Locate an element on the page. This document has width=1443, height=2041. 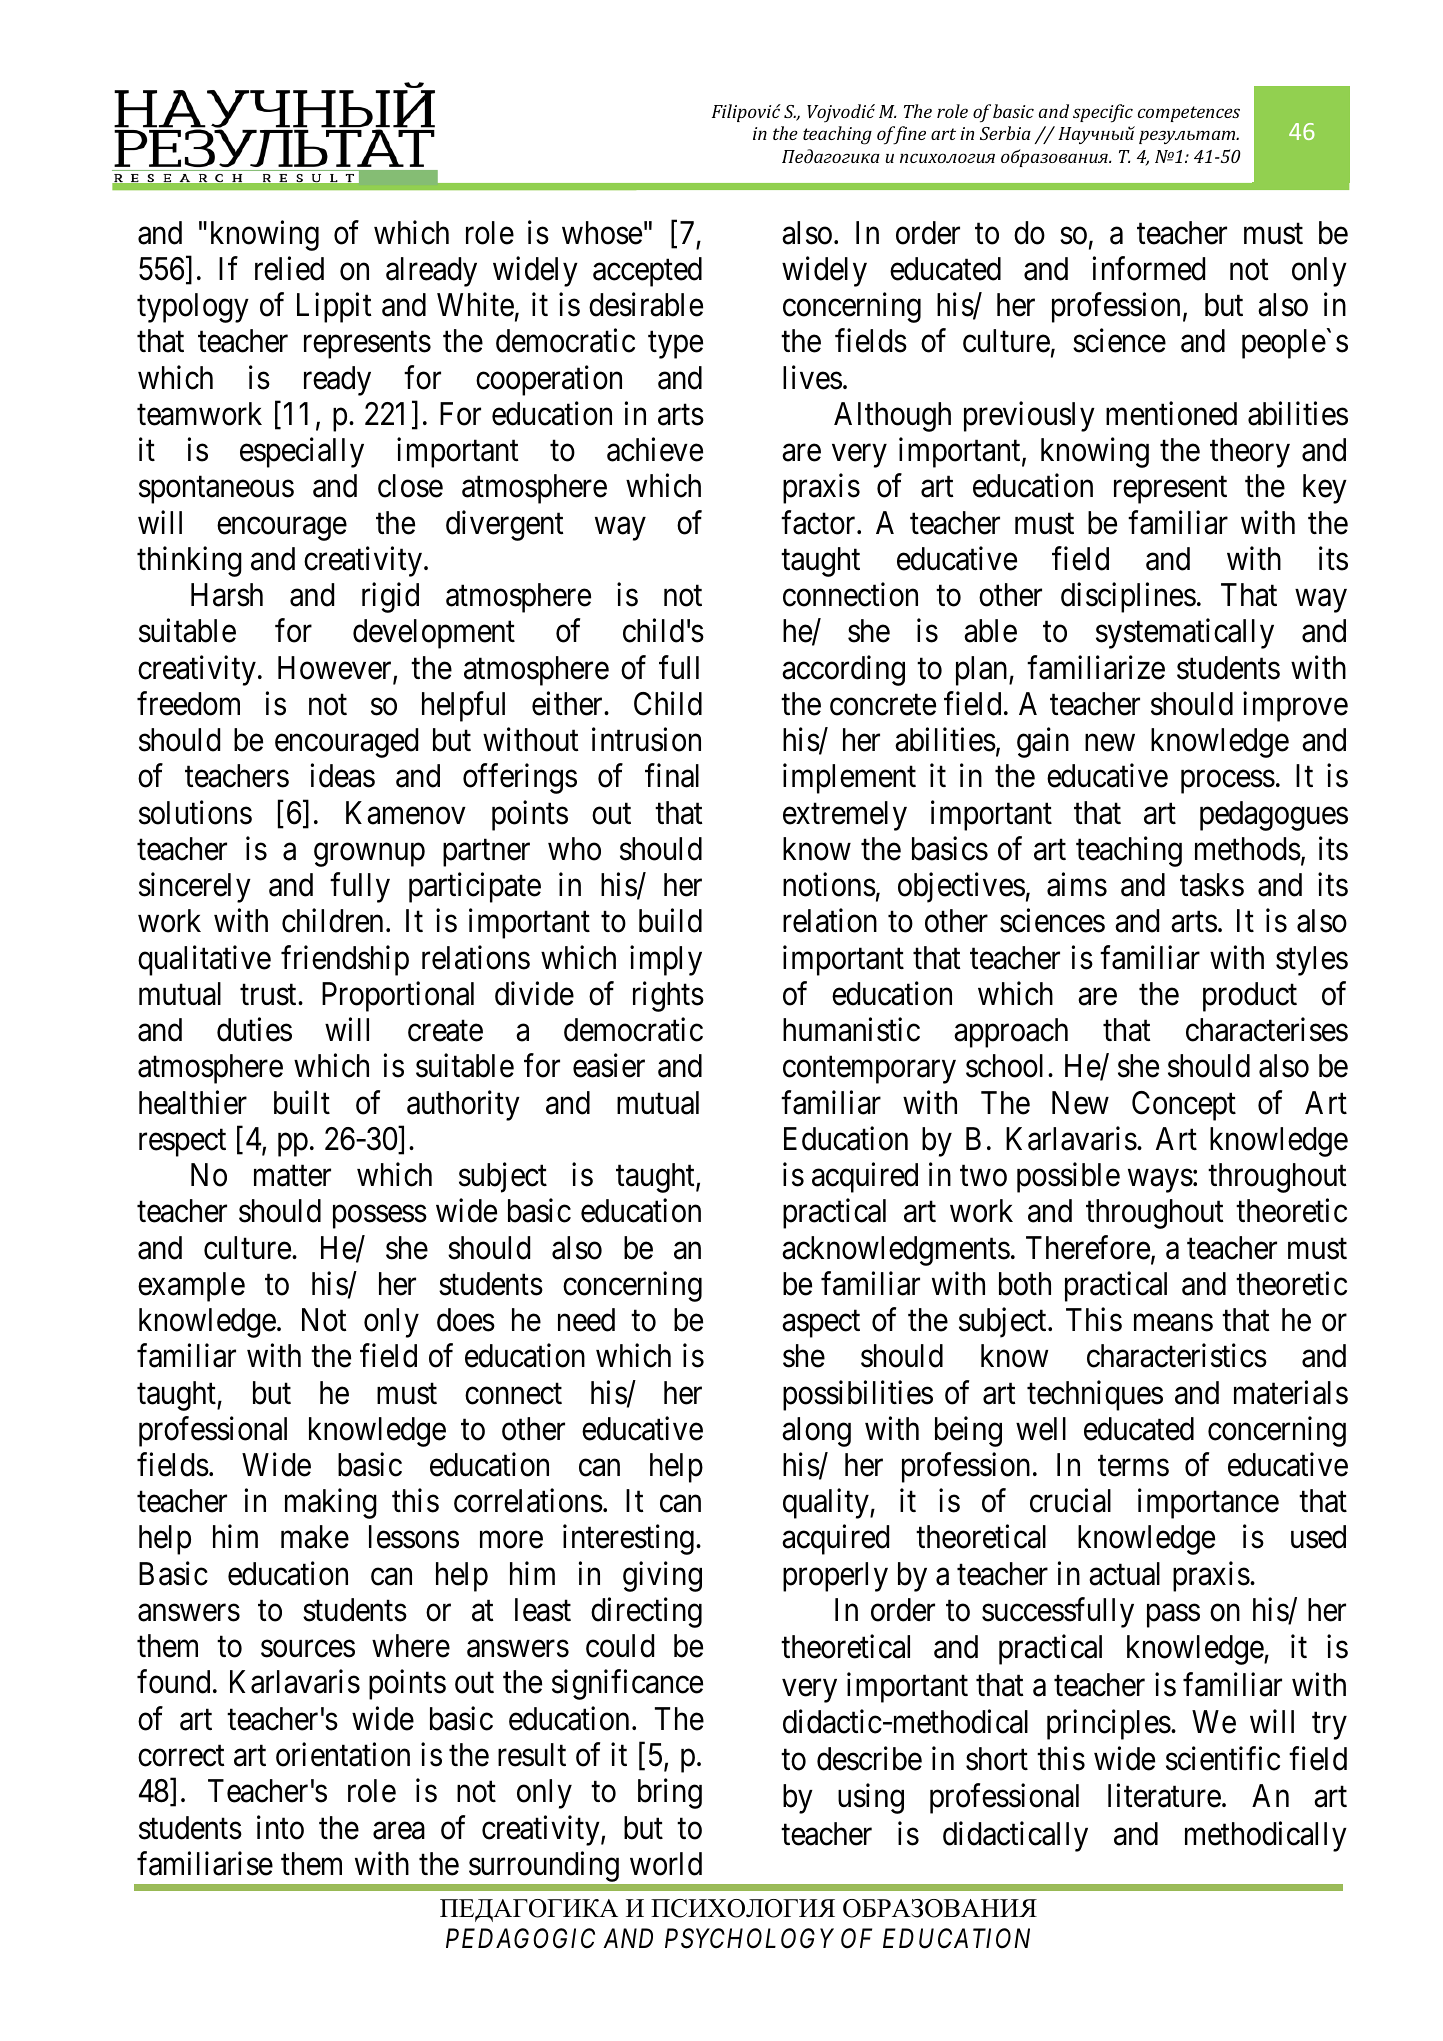
into is located at coordinates (280, 1827).
